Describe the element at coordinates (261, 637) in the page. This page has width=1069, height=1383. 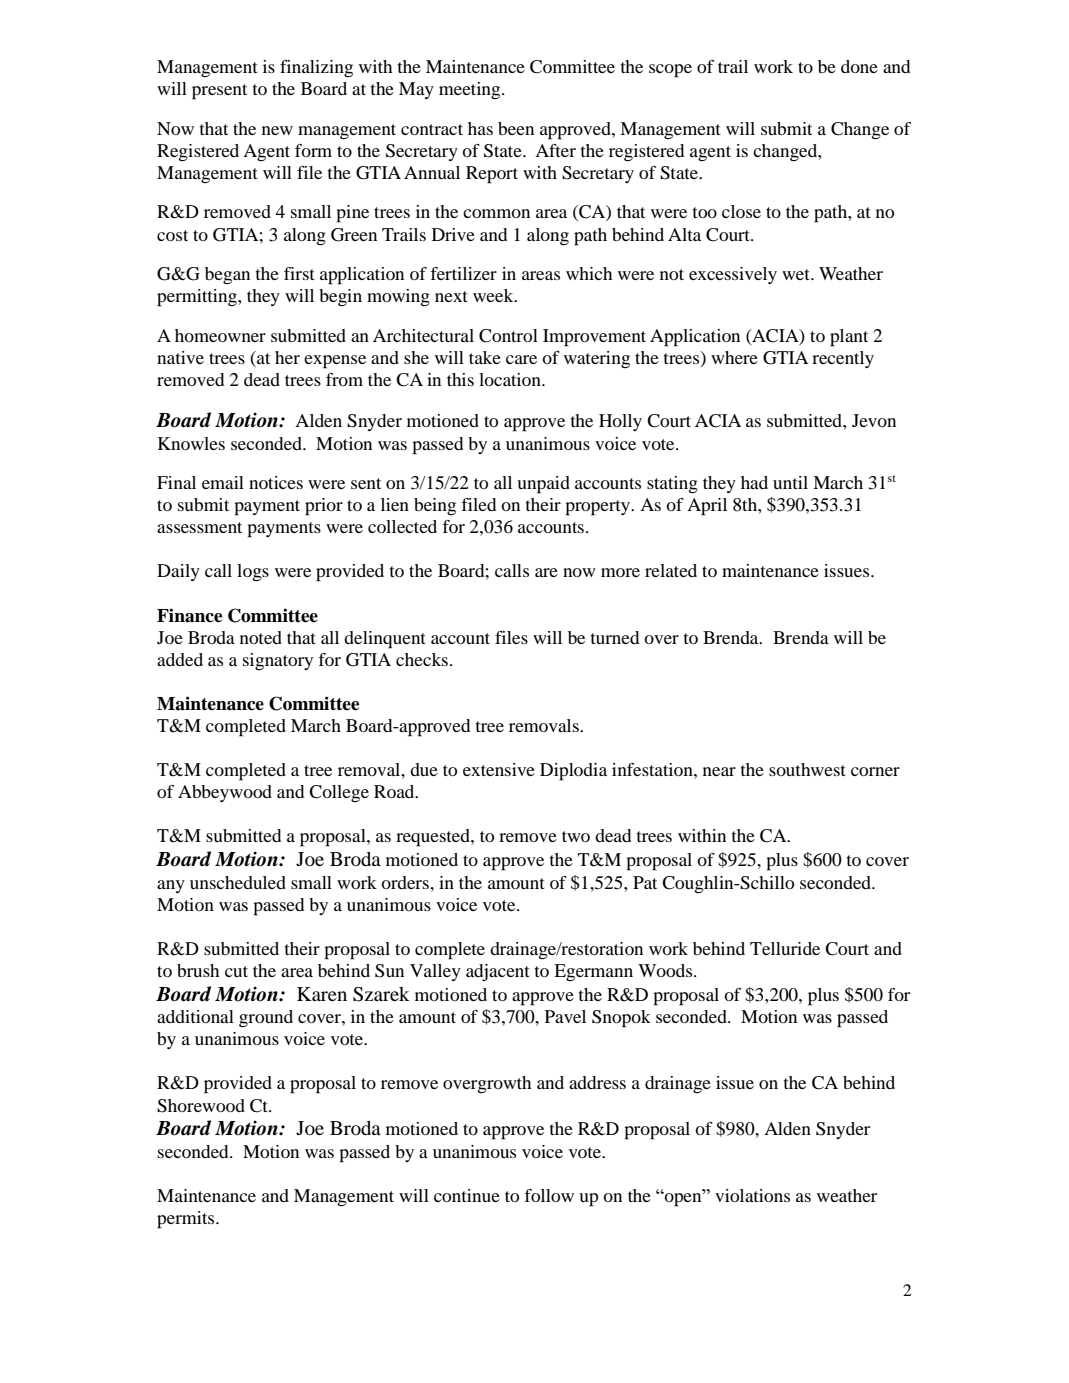
I see `noted` at that location.
